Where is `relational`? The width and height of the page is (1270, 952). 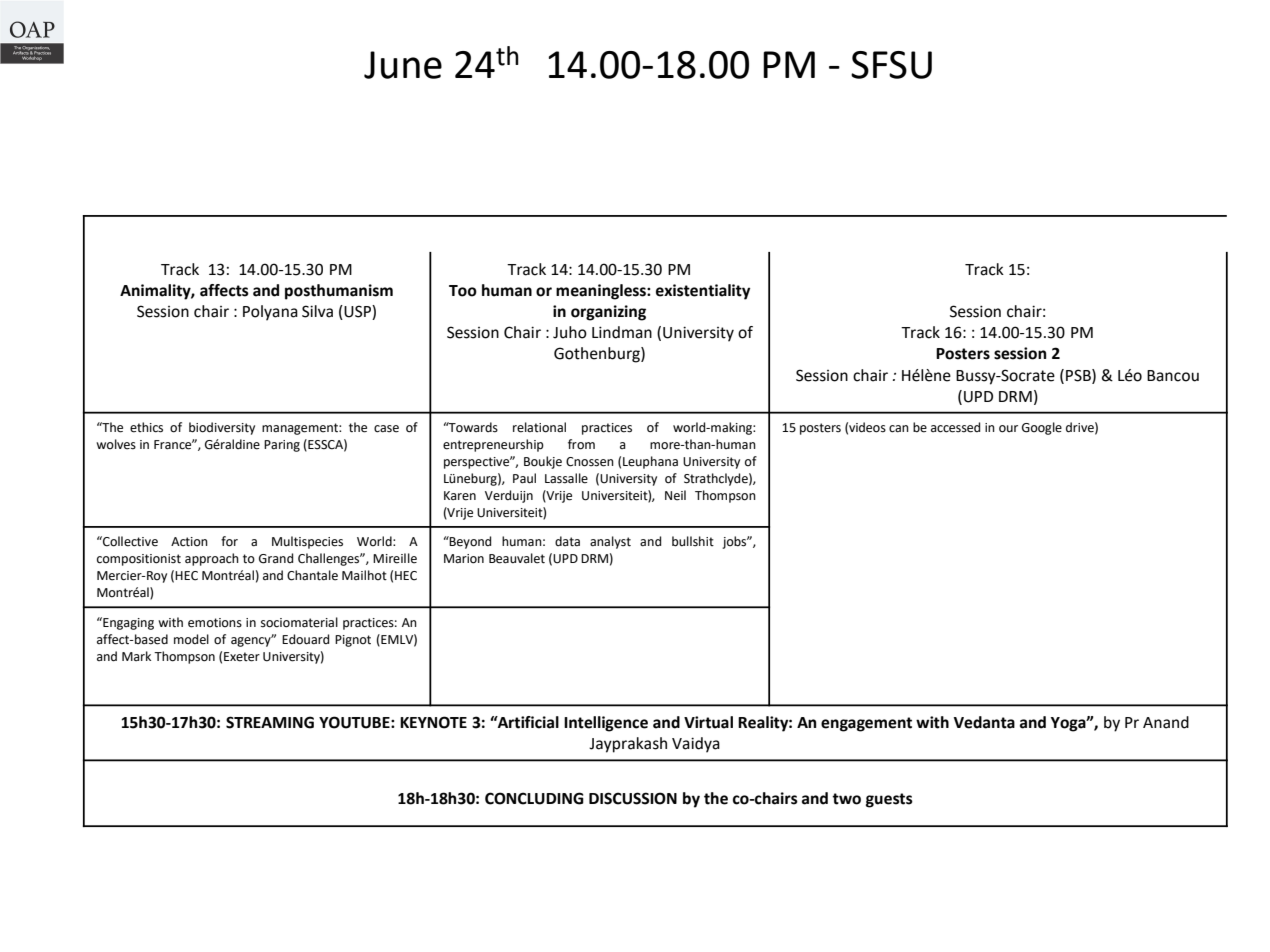 relational is located at coordinates (539, 427).
